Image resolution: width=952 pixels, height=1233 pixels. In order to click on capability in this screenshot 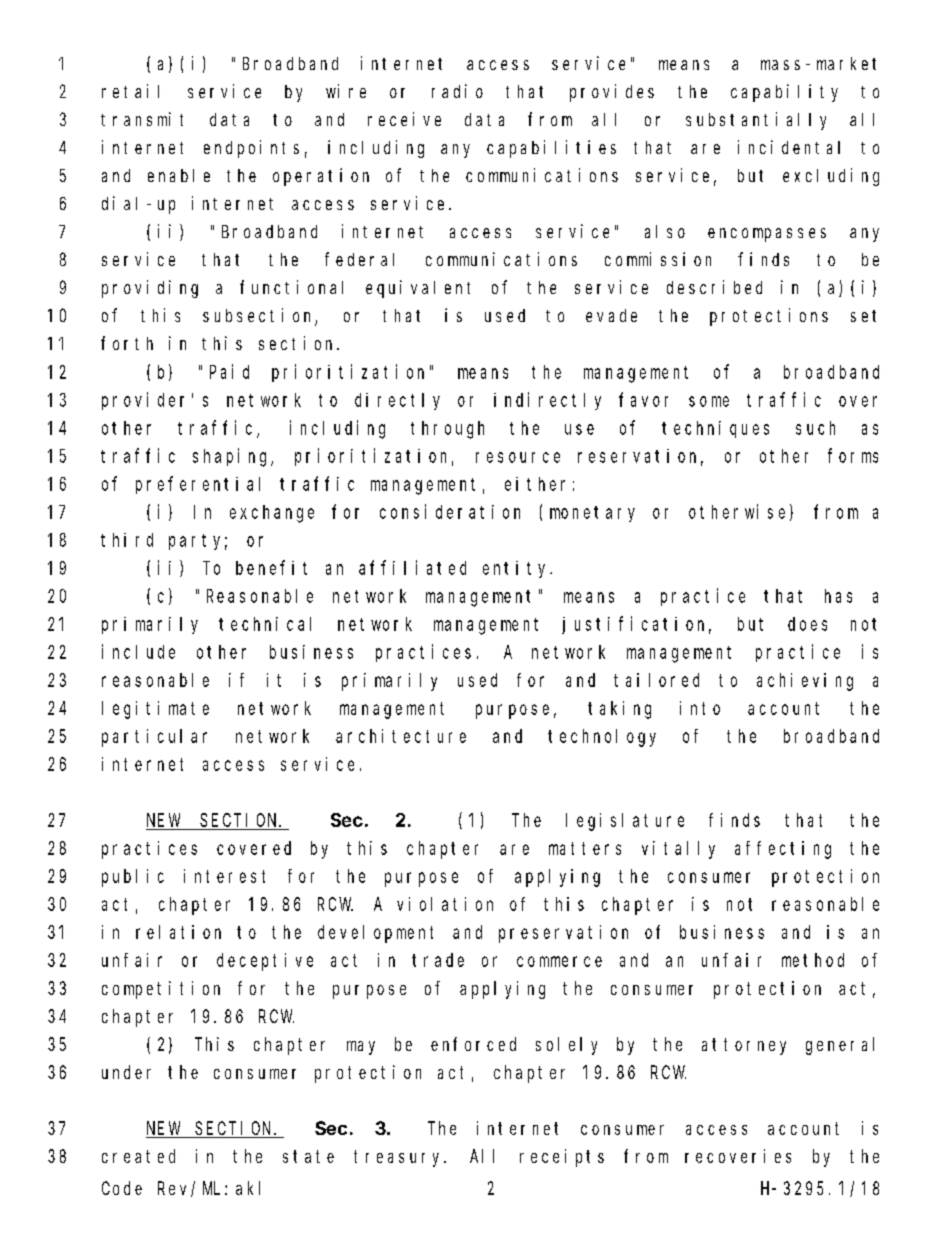, I will do `click(784, 93)`.
